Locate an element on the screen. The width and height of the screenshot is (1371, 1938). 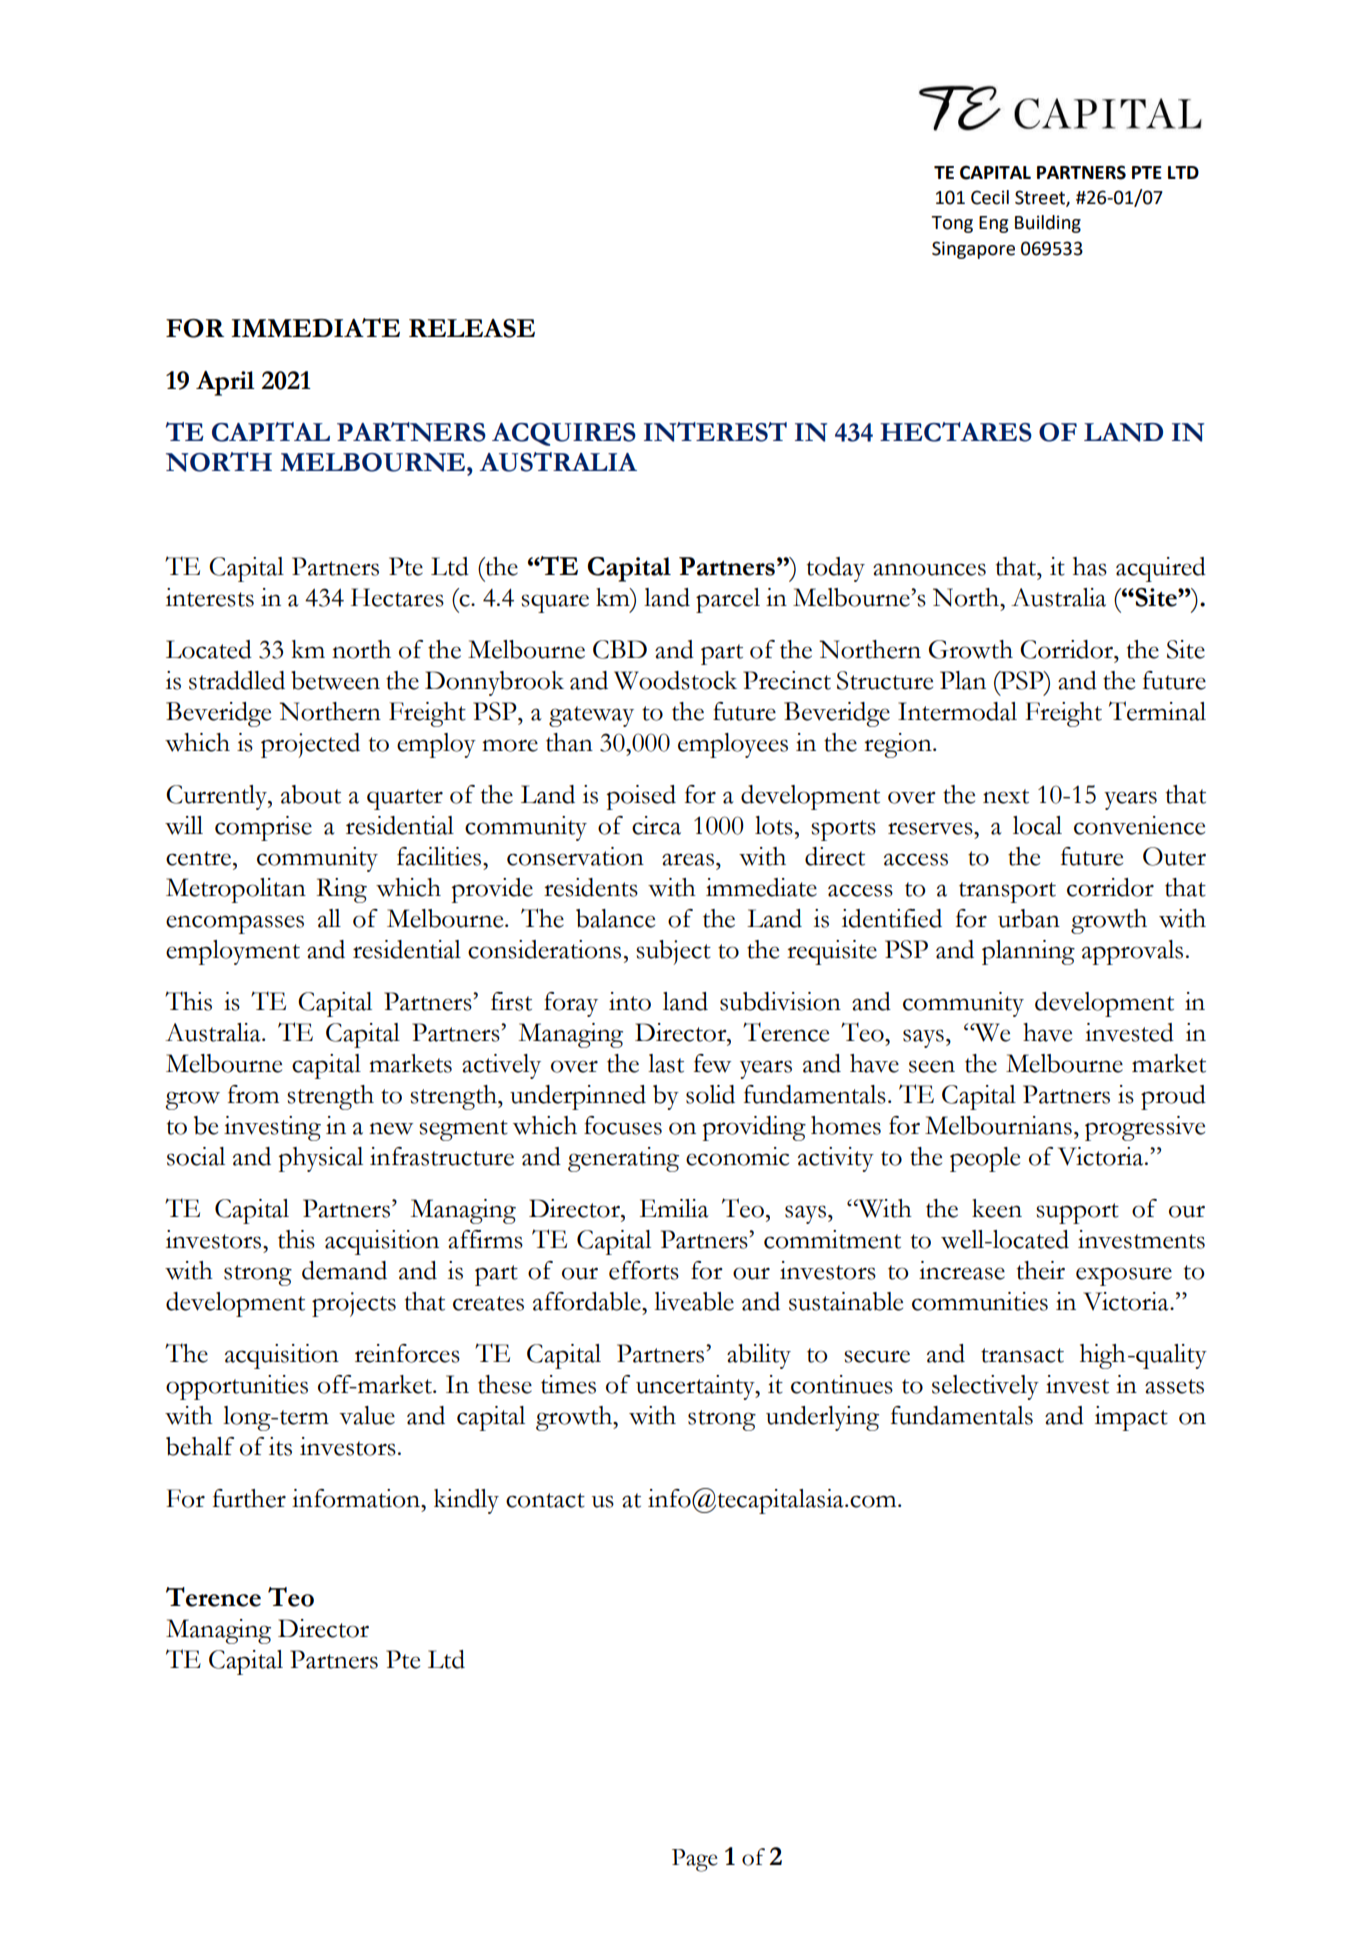
ability is located at coordinates (759, 1356).
